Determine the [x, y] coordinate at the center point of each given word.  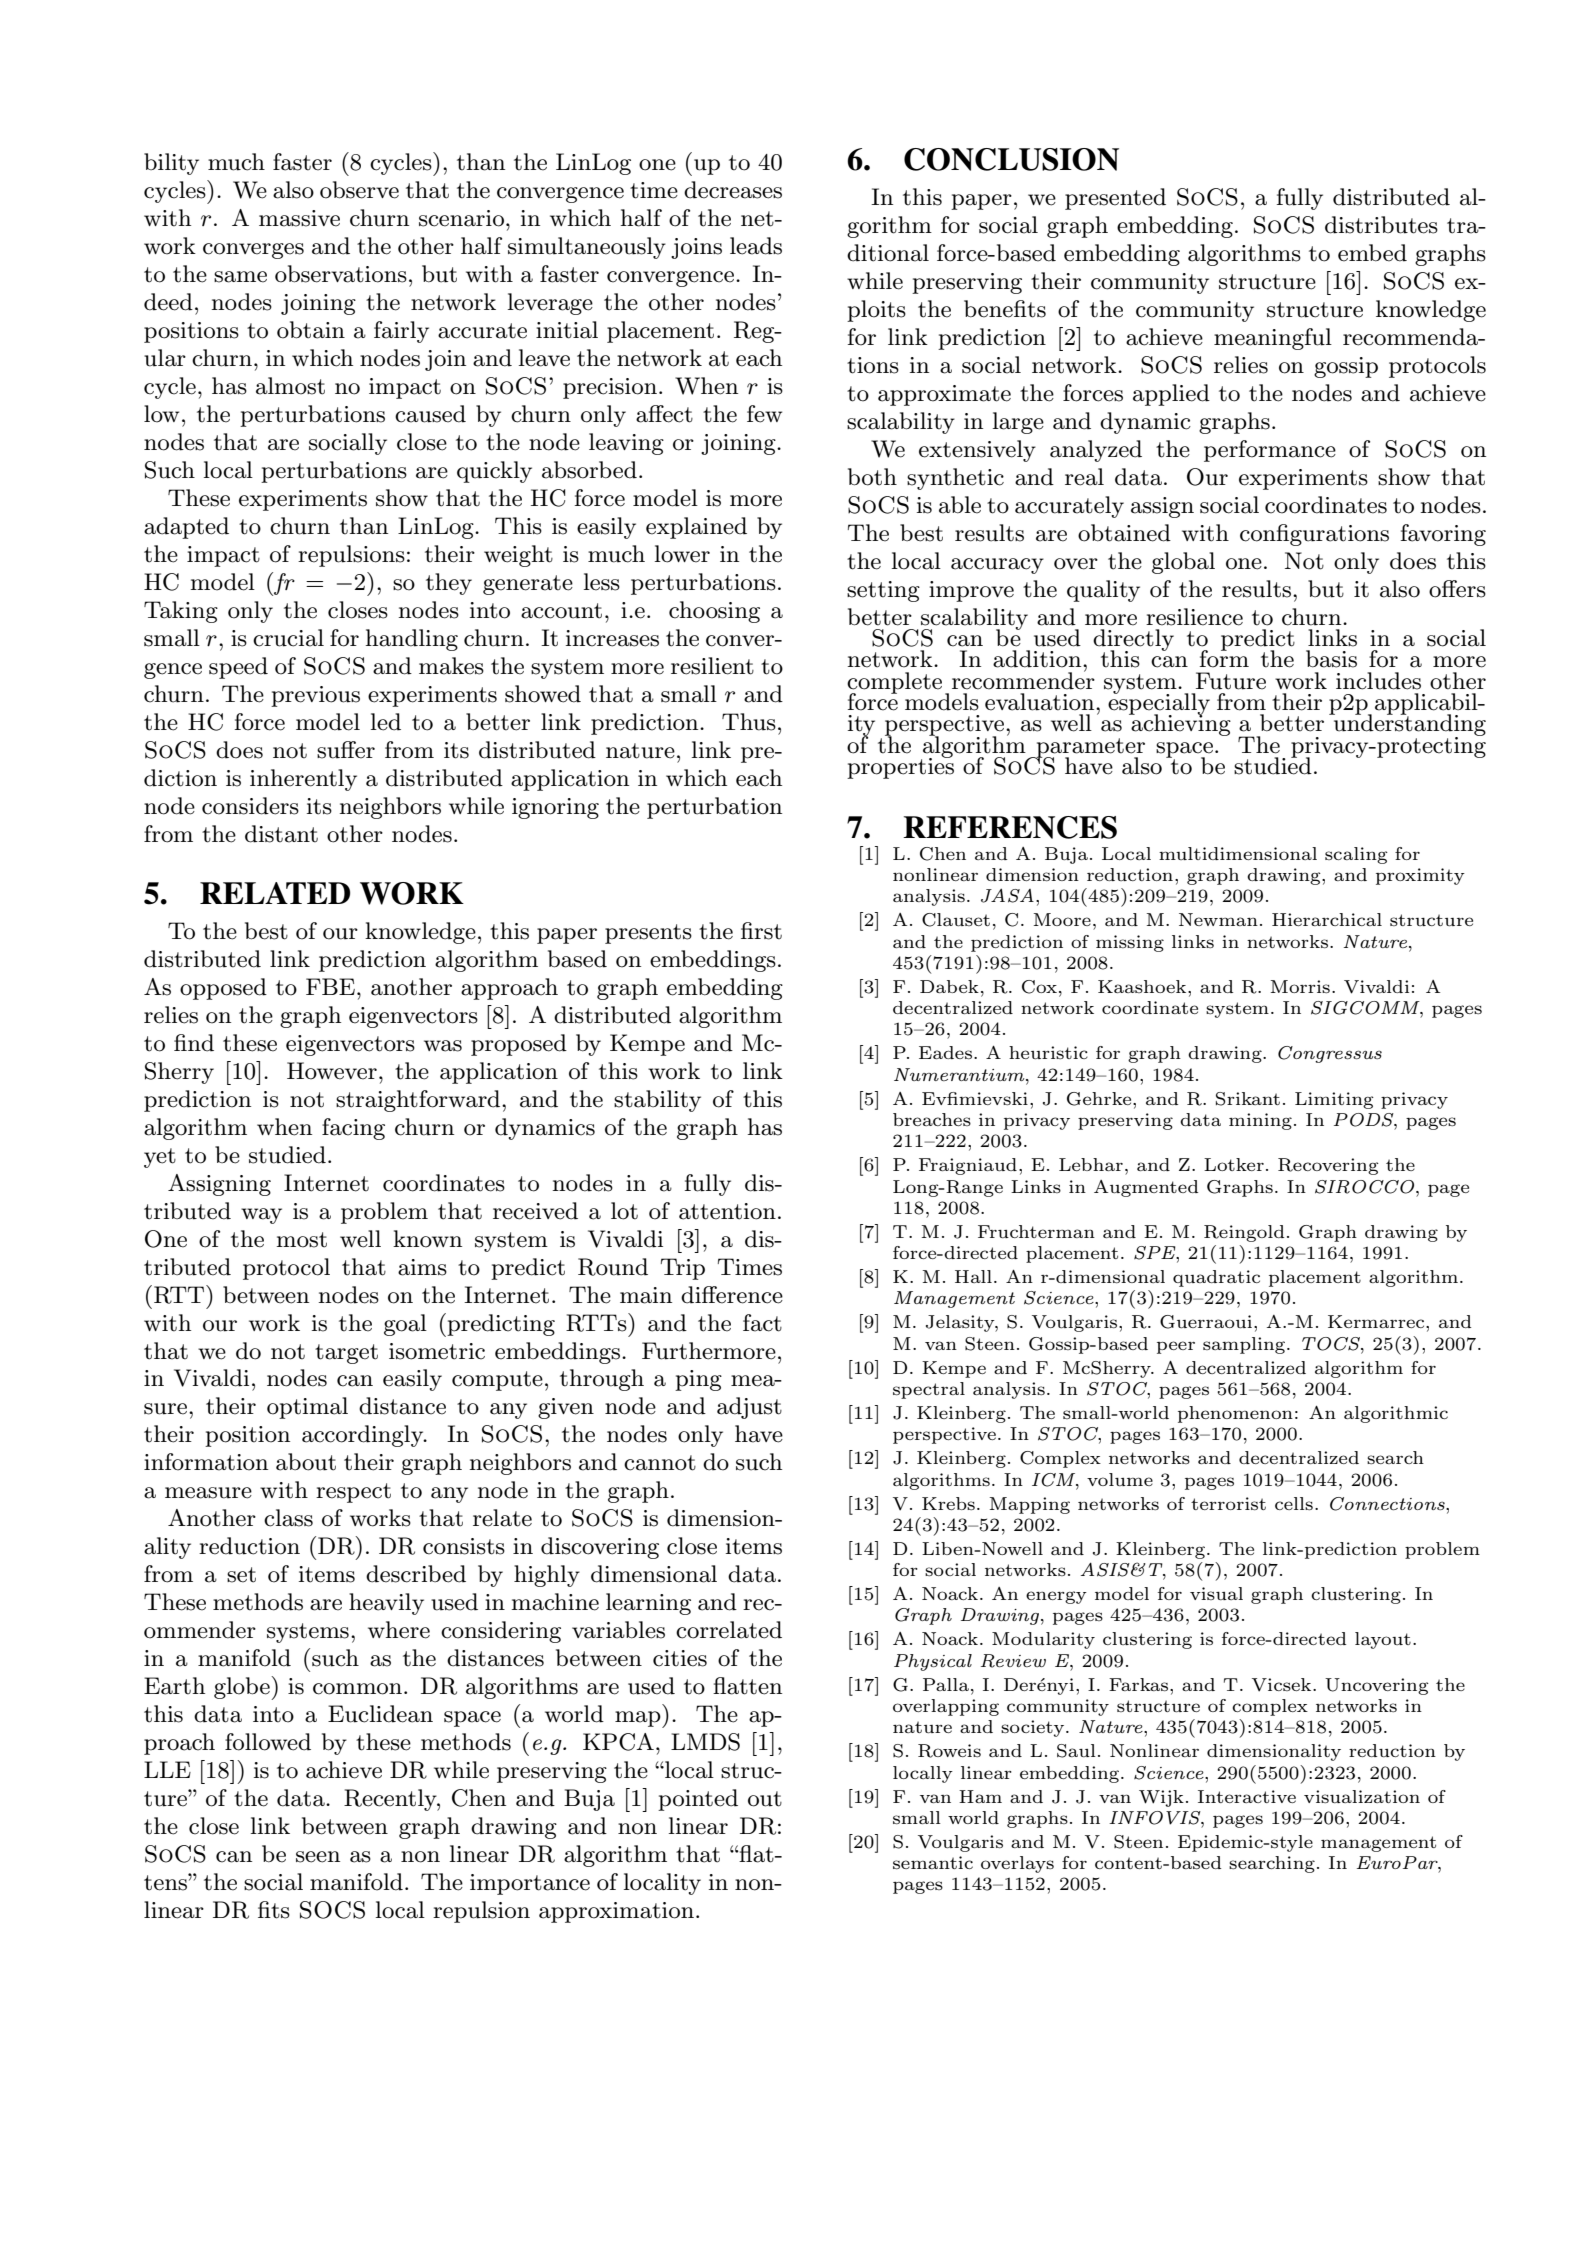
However [332, 1071]
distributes [1381, 225]
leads [756, 246]
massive [299, 218]
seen [318, 1857]
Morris [1300, 986]
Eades [945, 1052]
